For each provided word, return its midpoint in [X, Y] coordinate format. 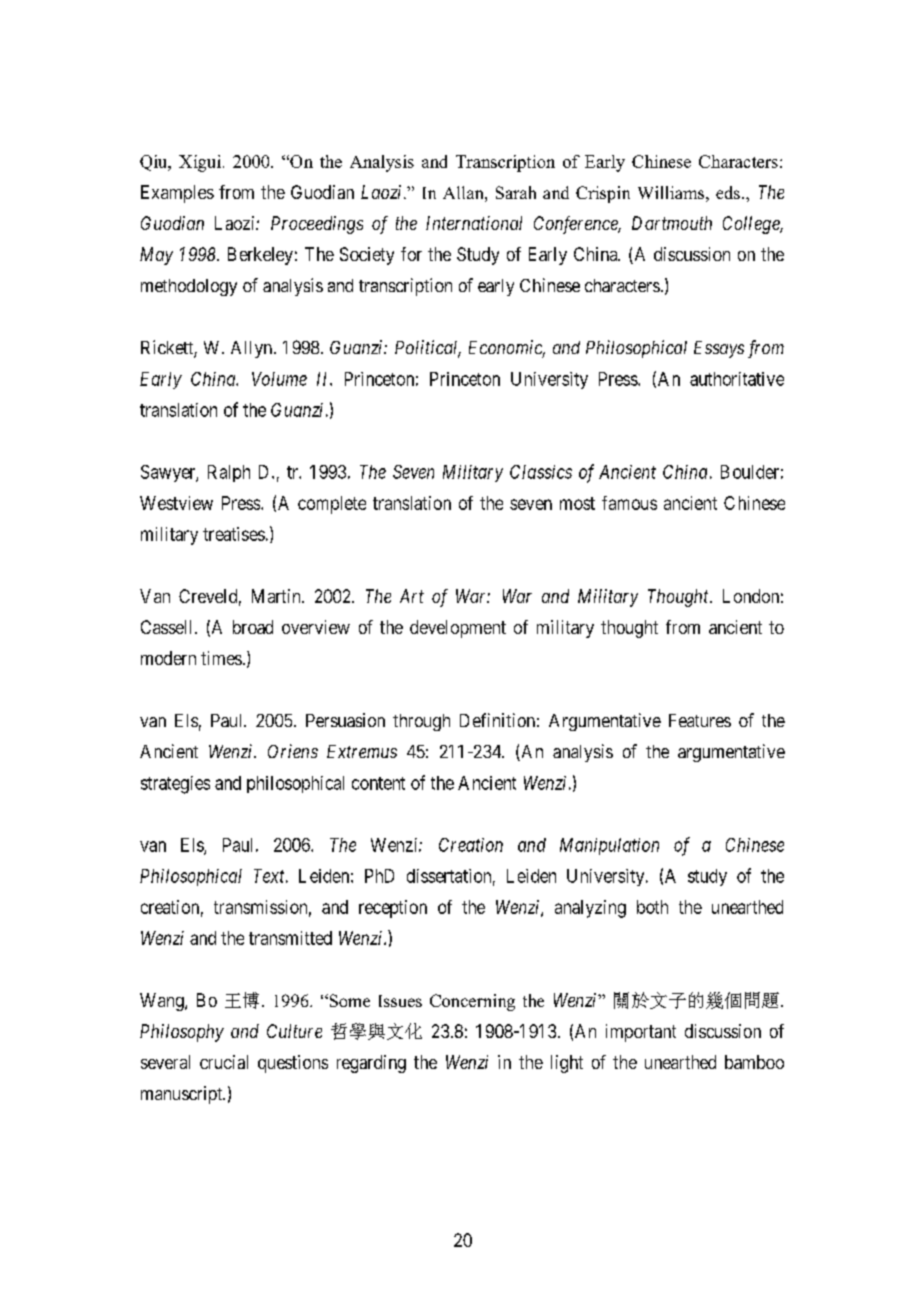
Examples [177, 194]
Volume [279, 379]
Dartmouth [672, 223]
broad [253, 627]
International [474, 223]
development [458, 629]
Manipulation [609, 846]
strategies [175, 785]
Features [700, 720]
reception [393, 909]
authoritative [737, 379]
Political [428, 348]
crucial [224, 1062]
